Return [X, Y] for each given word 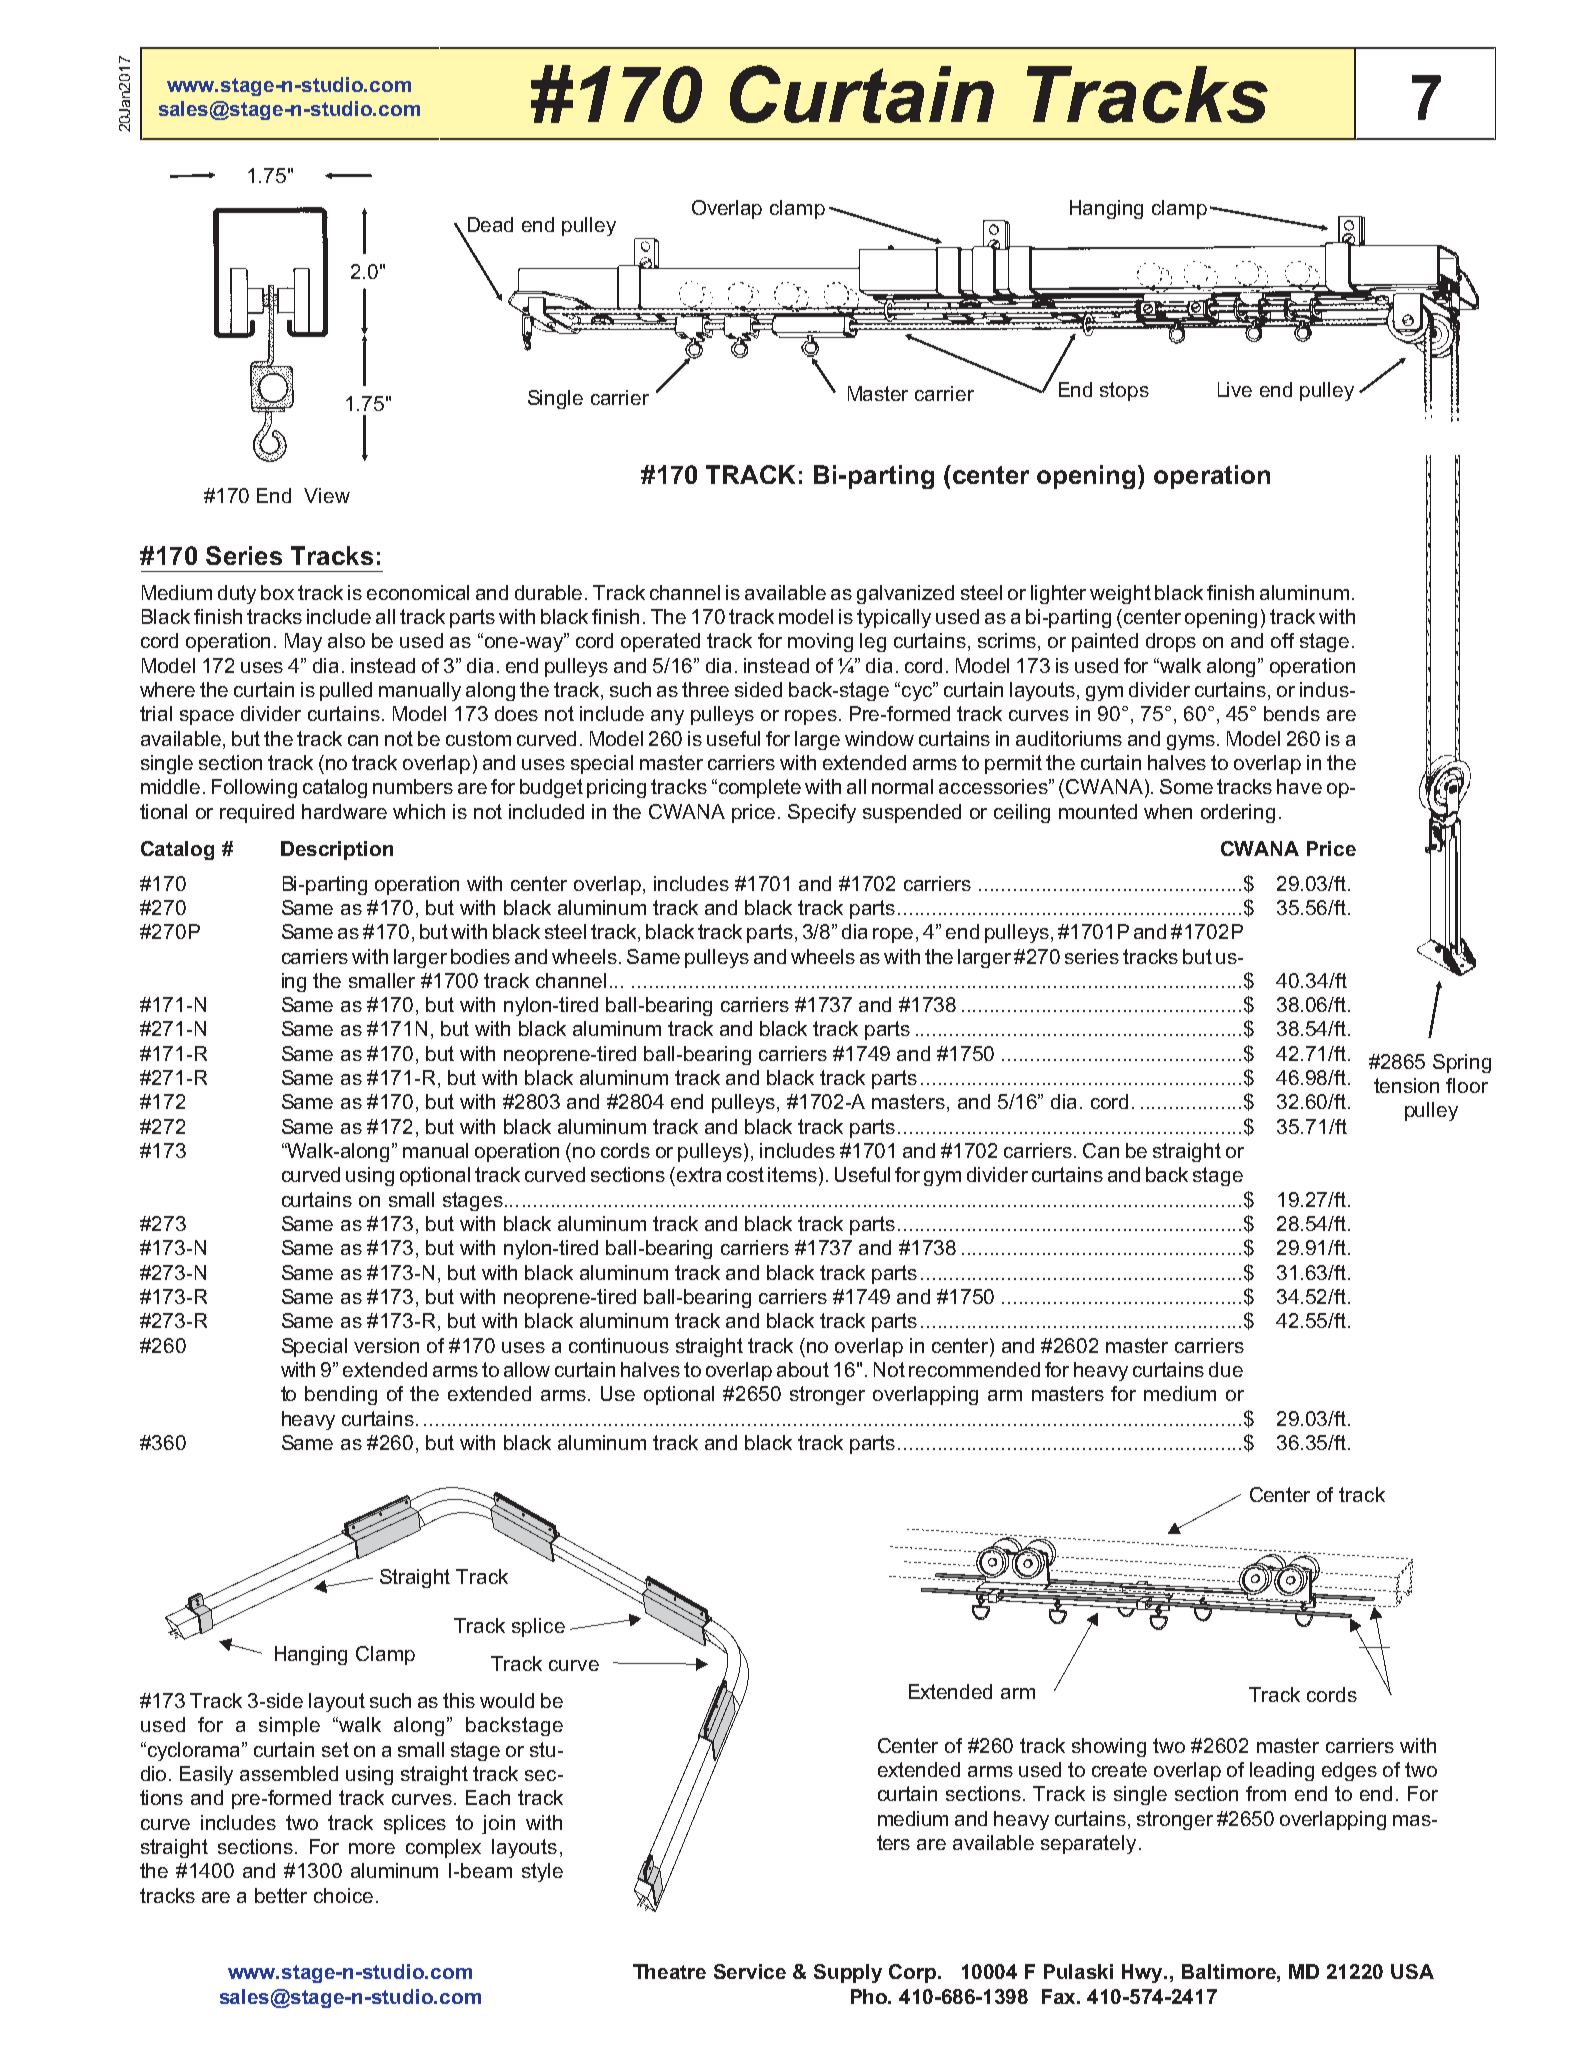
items [792, 1174]
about [803, 1369]
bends [1292, 713]
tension [1406, 1085]
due [1226, 1369]
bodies [480, 956]
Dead [490, 224]
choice [343, 1895]
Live [1235, 389]
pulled [346, 691]
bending [341, 1395]
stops [1124, 391]
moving [820, 642]
